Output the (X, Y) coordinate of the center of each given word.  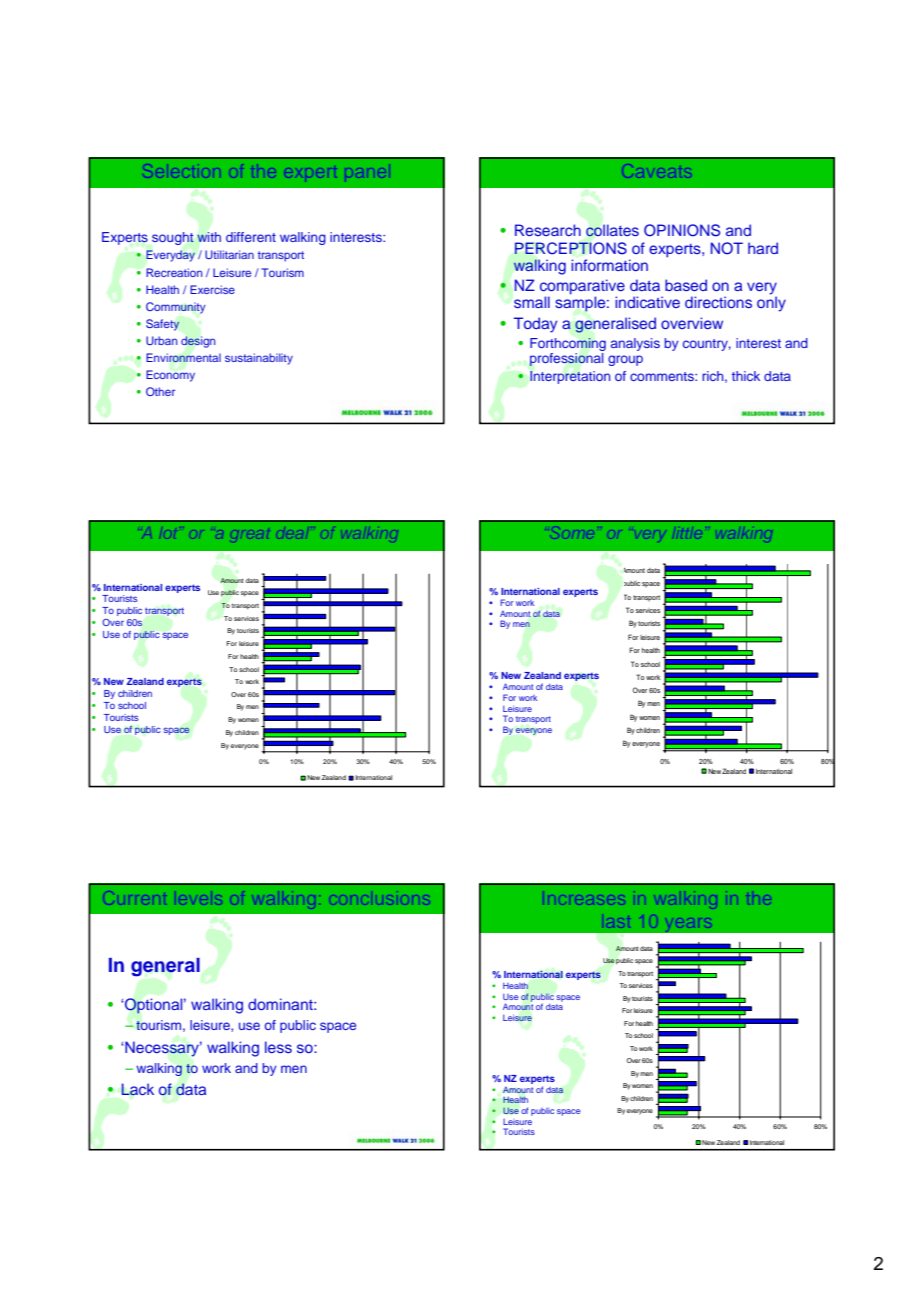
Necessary (162, 1049)
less (278, 1047)
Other (160, 391)
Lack (137, 1089)
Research (548, 230)
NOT (727, 248)
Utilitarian (229, 254)
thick (746, 376)
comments (663, 376)
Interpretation (570, 377)
